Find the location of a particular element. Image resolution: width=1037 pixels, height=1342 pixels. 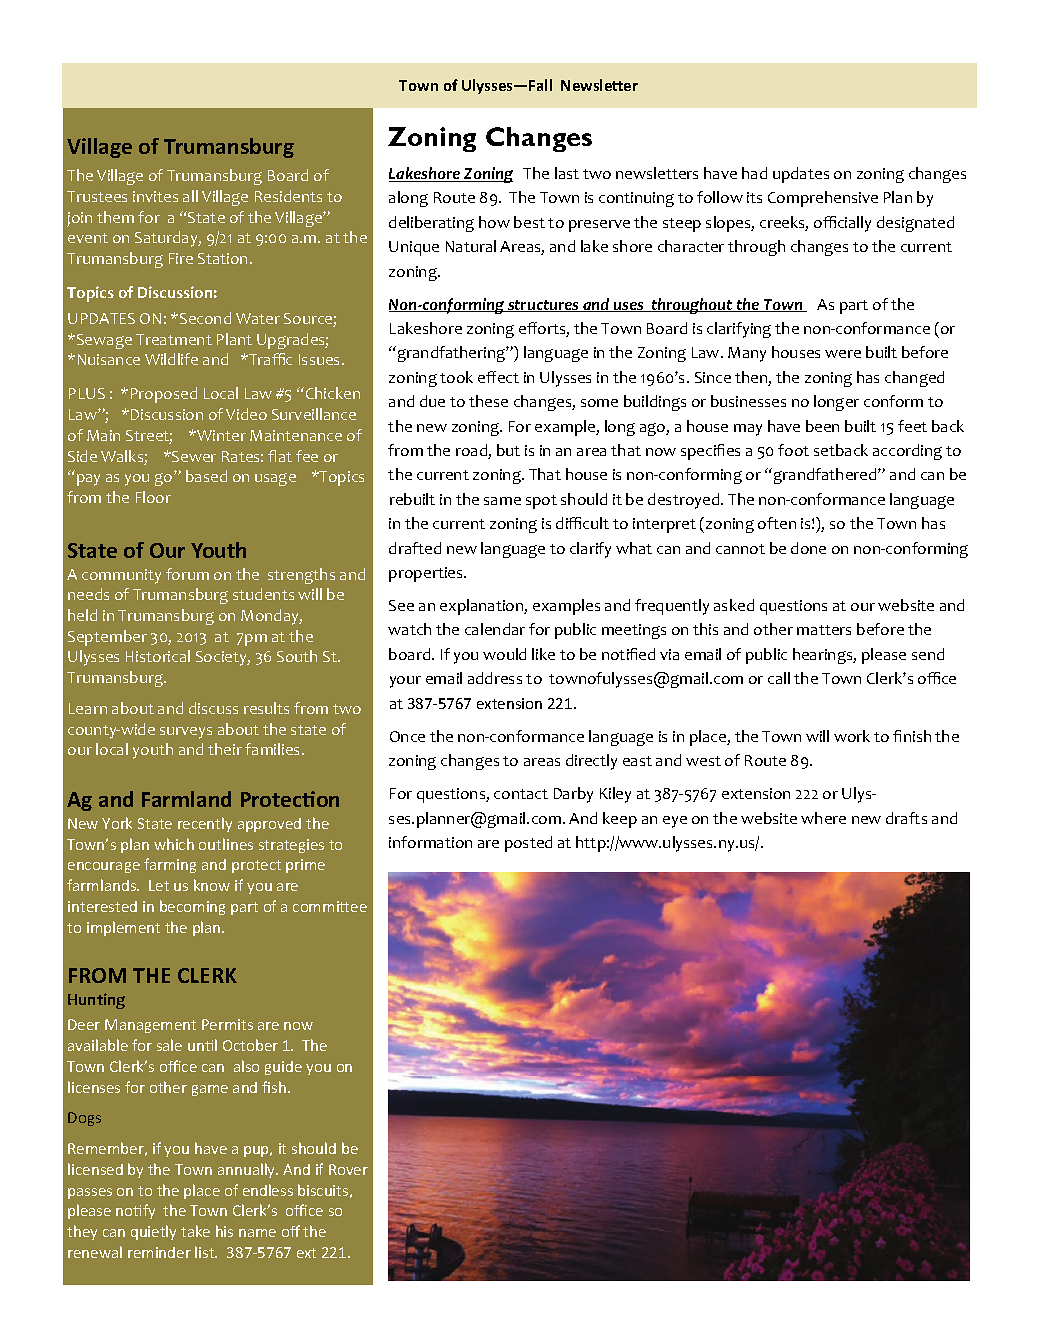

same is located at coordinates (502, 501).
